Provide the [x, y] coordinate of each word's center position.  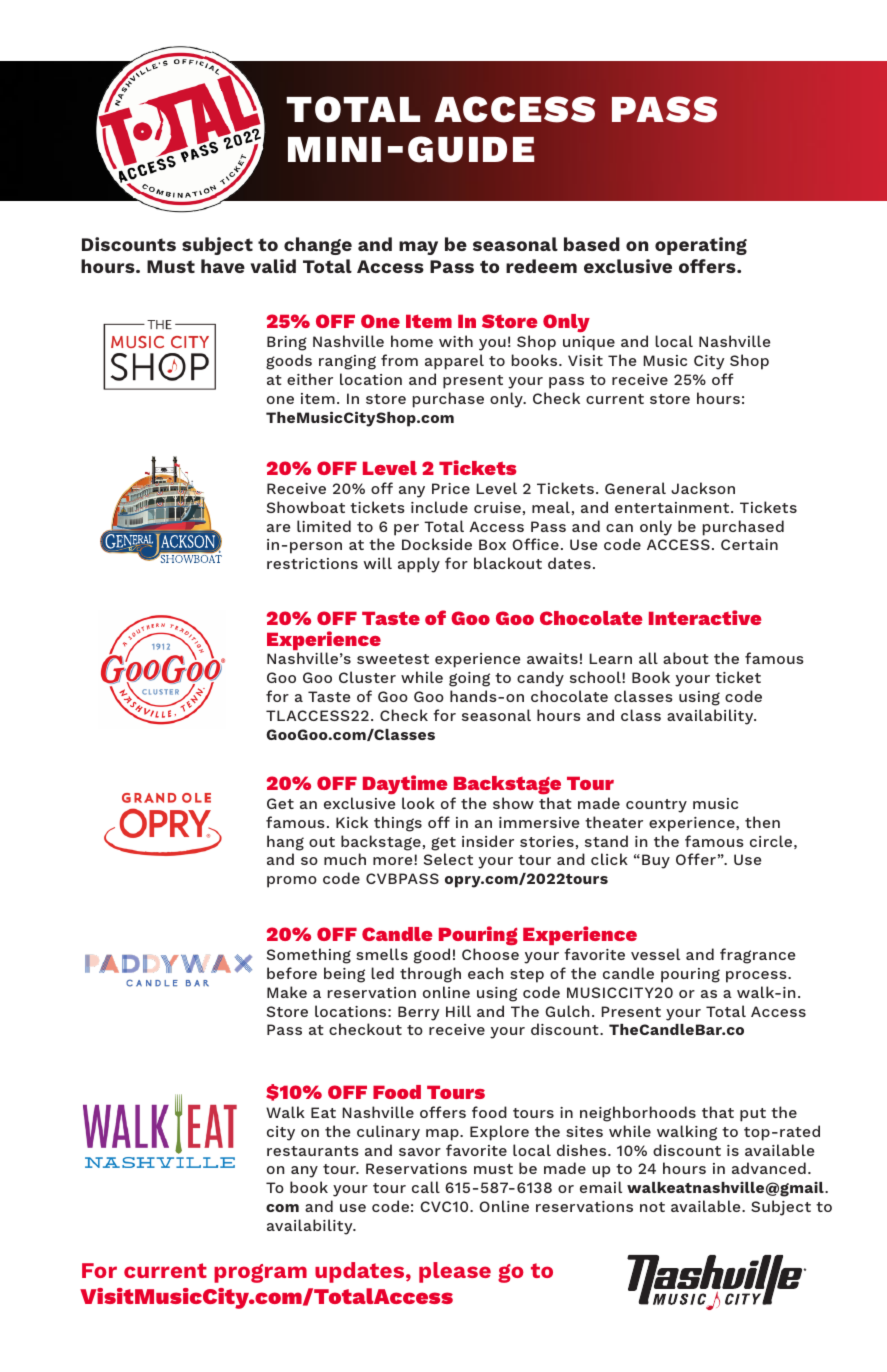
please [455, 1272]
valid [273, 266]
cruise [497, 507]
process [757, 977]
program [260, 1273]
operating [701, 246]
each [485, 973]
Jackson [703, 488]
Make [287, 992]
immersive [539, 822]
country [656, 806]
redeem [541, 266]
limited [324, 526]
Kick [352, 822]
